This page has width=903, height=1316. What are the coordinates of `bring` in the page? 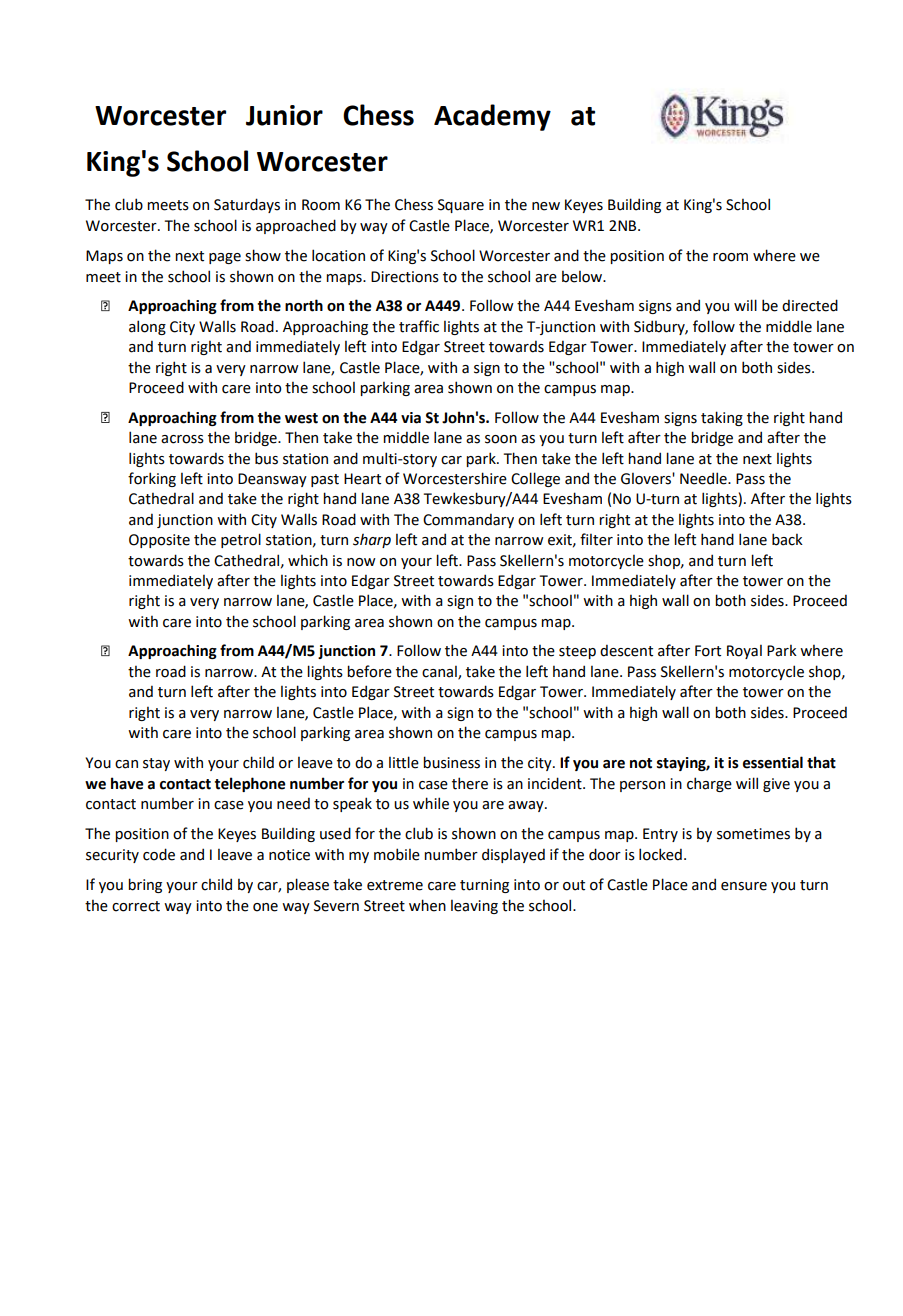 It's located at (145, 885).
